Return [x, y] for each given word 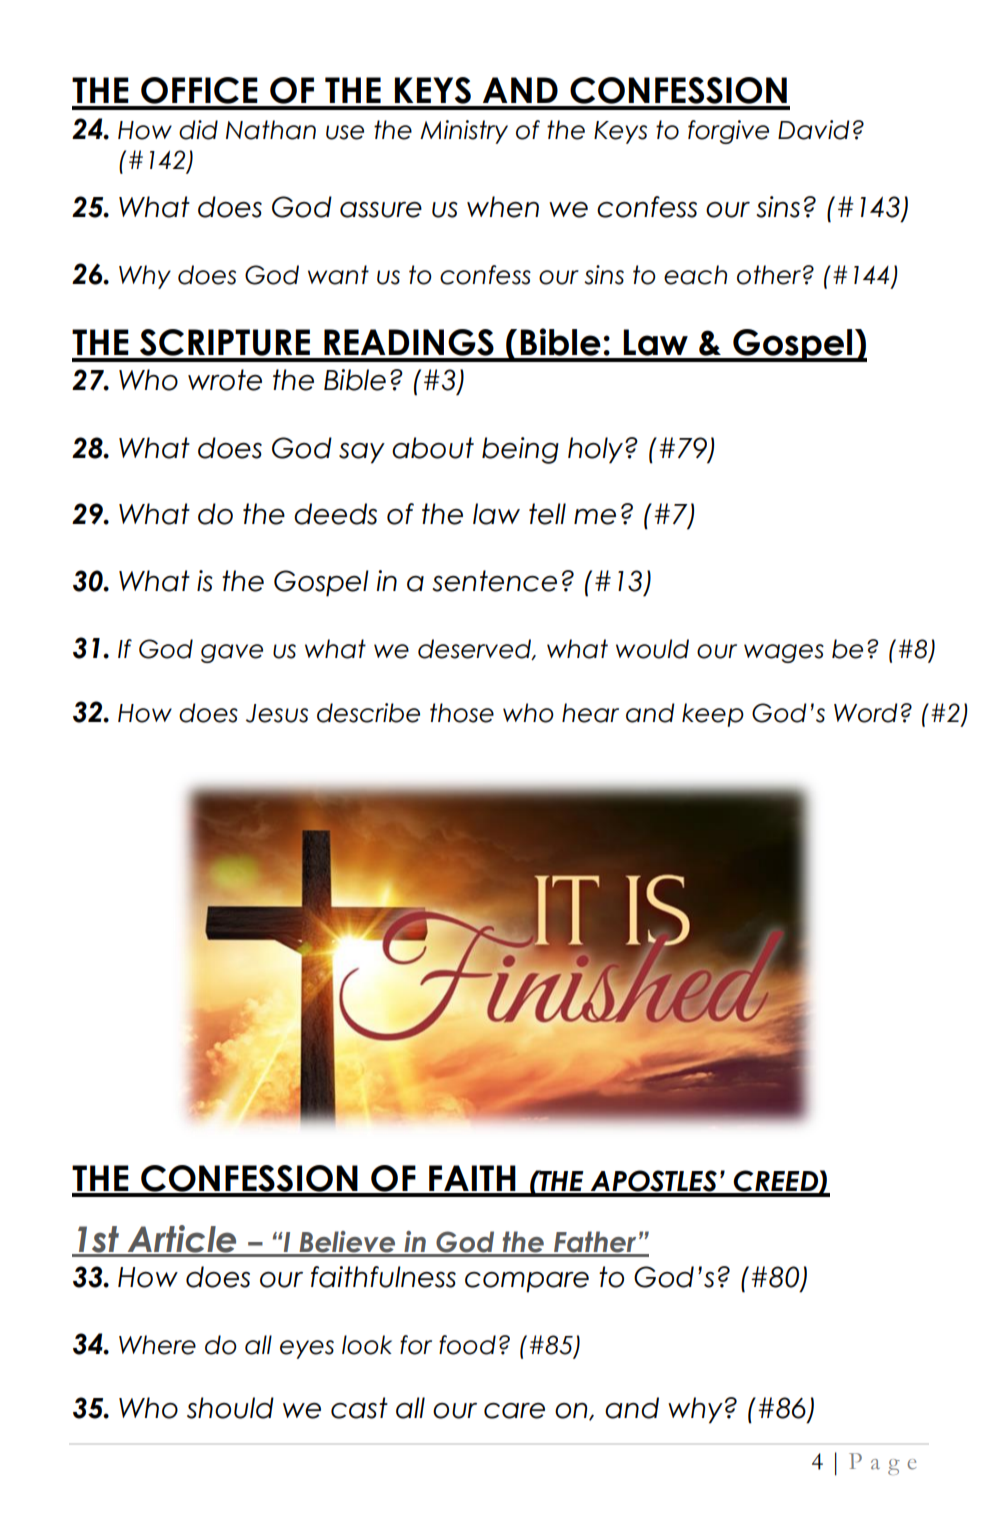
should [230, 1408]
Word [866, 713]
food [467, 1345]
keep [713, 715]
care [514, 1411]
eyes [307, 1349]
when [503, 207]
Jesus [277, 713]
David [814, 130]
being [520, 450]
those [462, 713]
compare [527, 1282]
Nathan [271, 130]
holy [595, 450]
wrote [225, 380]
